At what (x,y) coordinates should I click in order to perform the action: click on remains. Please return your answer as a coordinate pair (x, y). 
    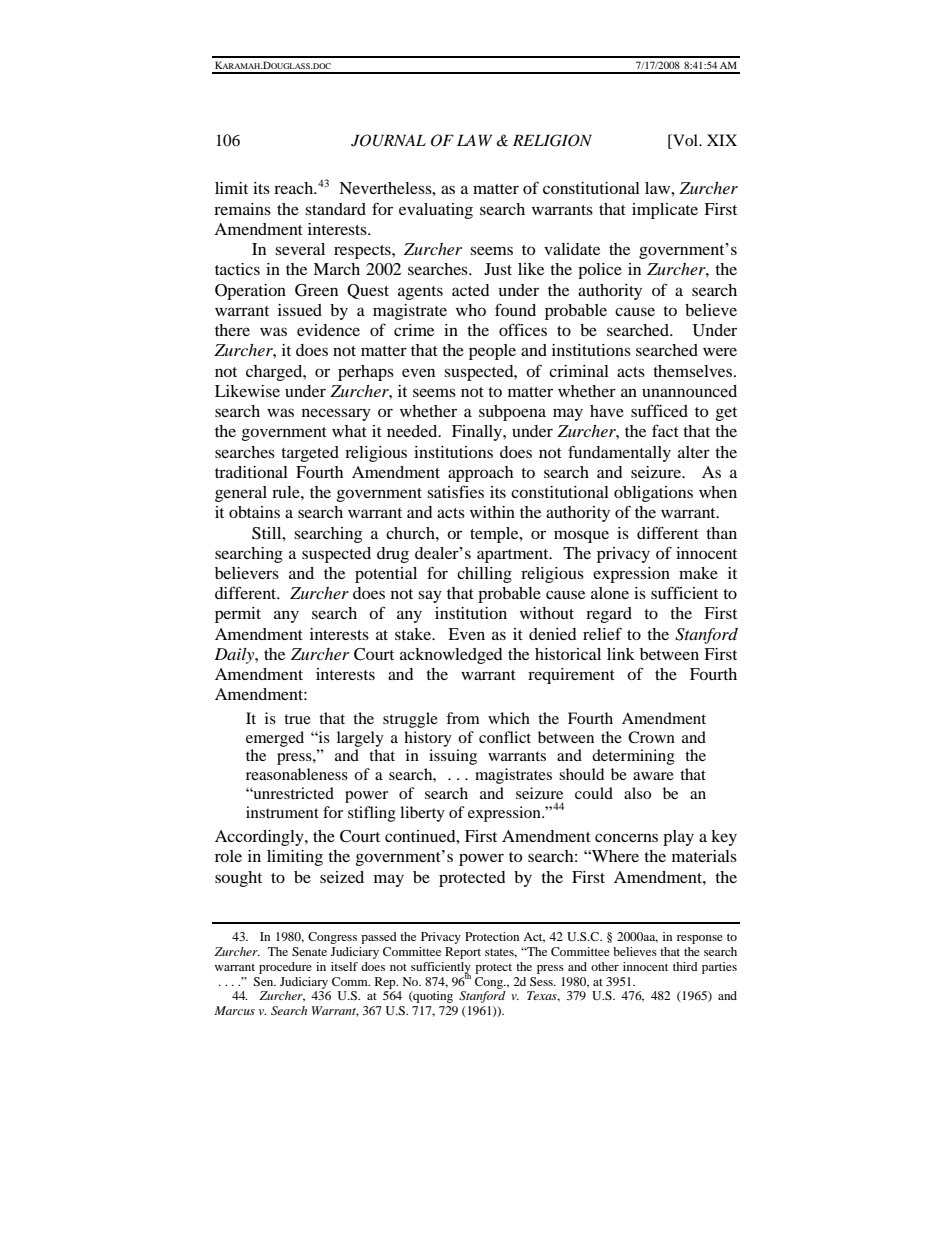
    Looking at the image, I should click on (242, 209).
